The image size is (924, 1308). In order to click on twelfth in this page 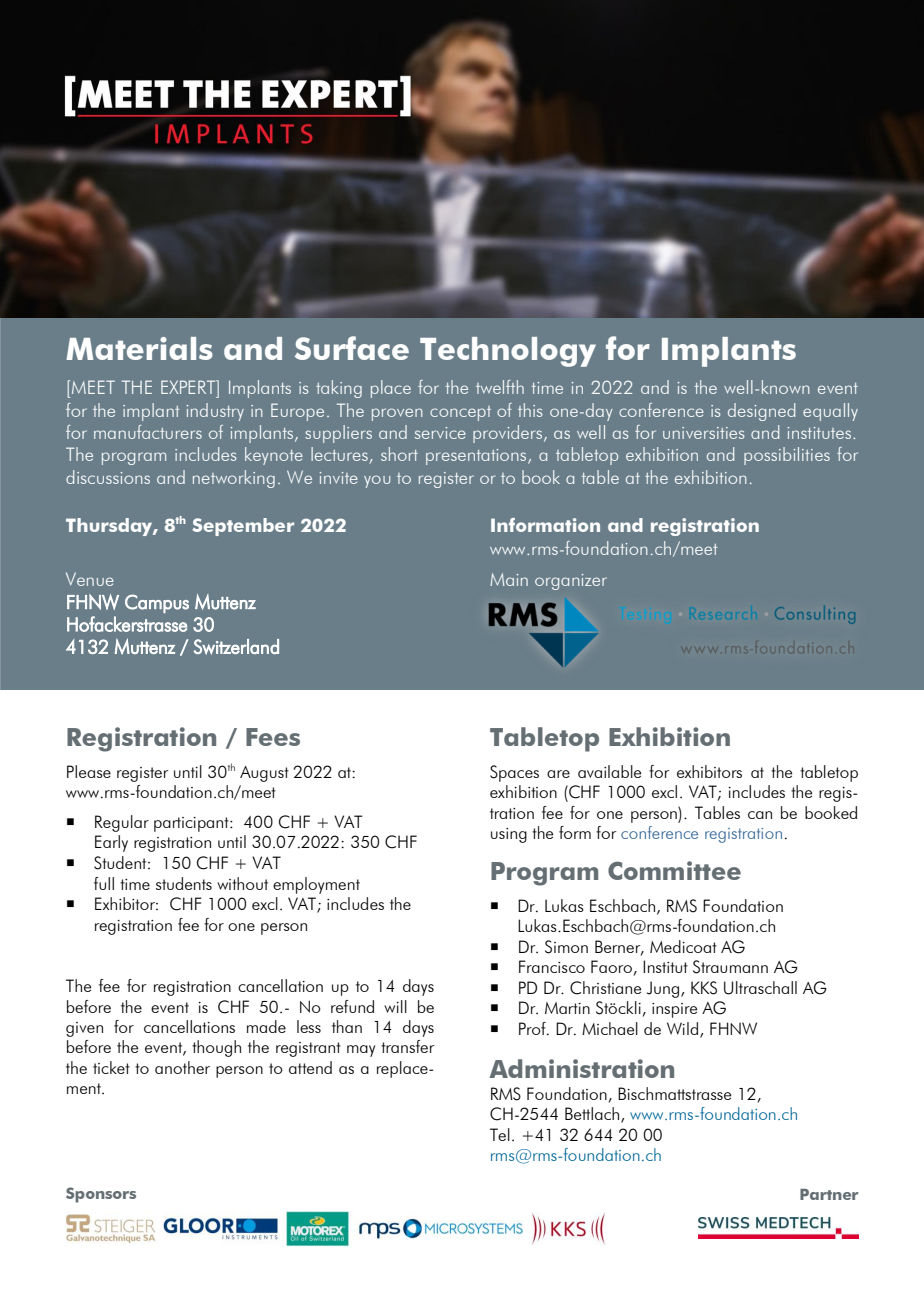, I will do `click(500, 387)`.
